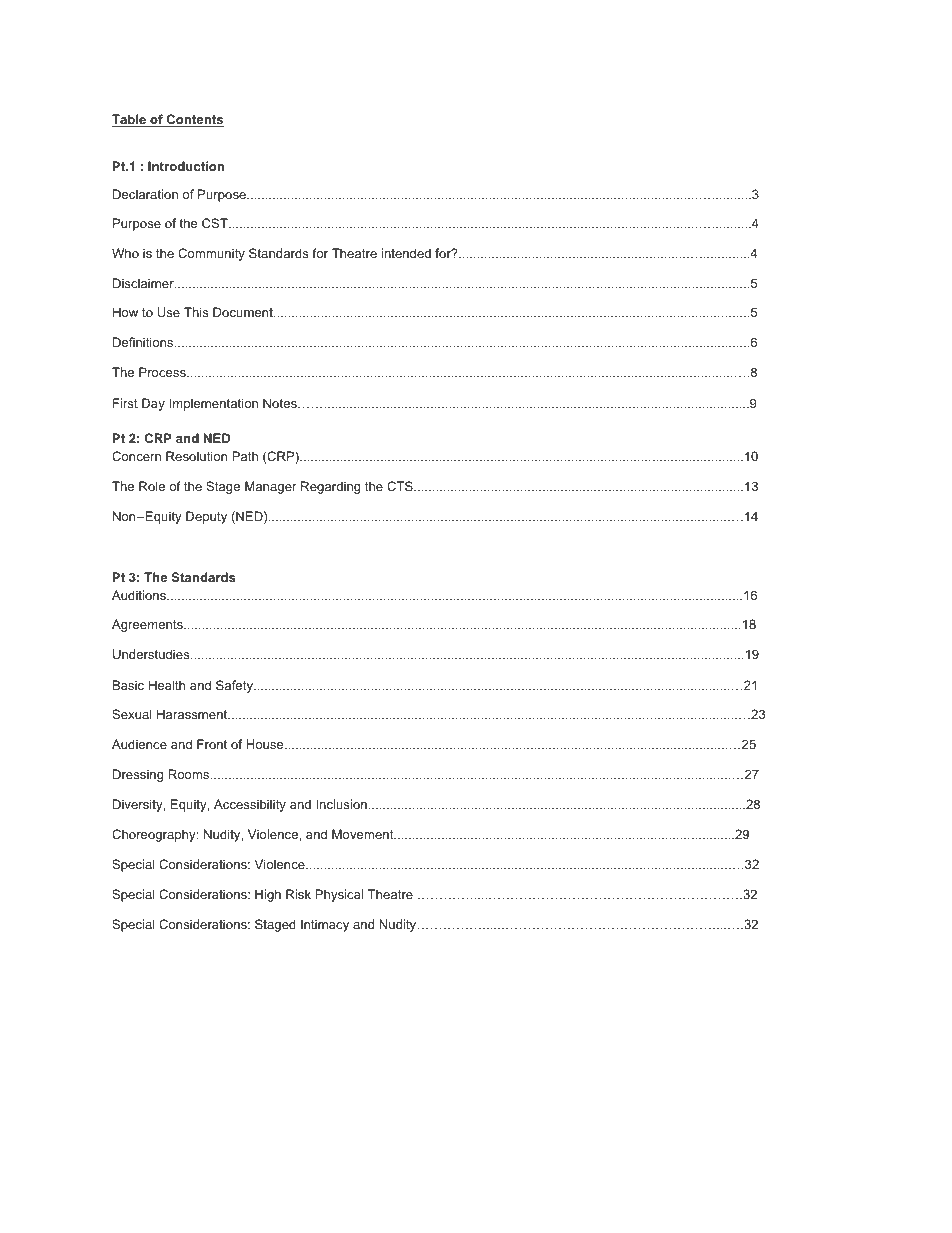 This screenshot has height=1233, width=952. What do you see at coordinates (186, 166) in the screenshot?
I see `Introduction` at bounding box center [186, 166].
